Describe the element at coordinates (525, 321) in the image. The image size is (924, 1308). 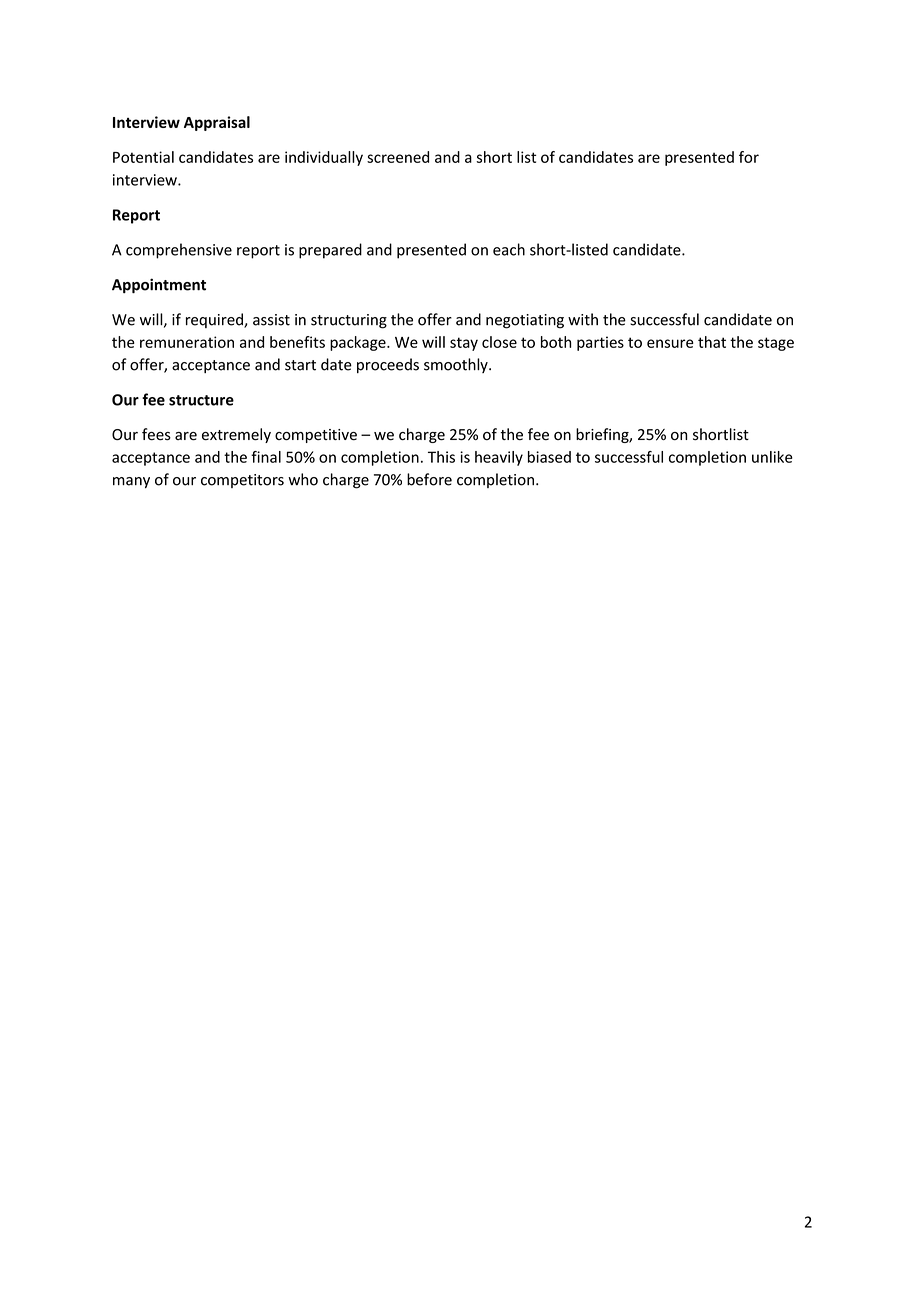
I see `negotiating` at that location.
